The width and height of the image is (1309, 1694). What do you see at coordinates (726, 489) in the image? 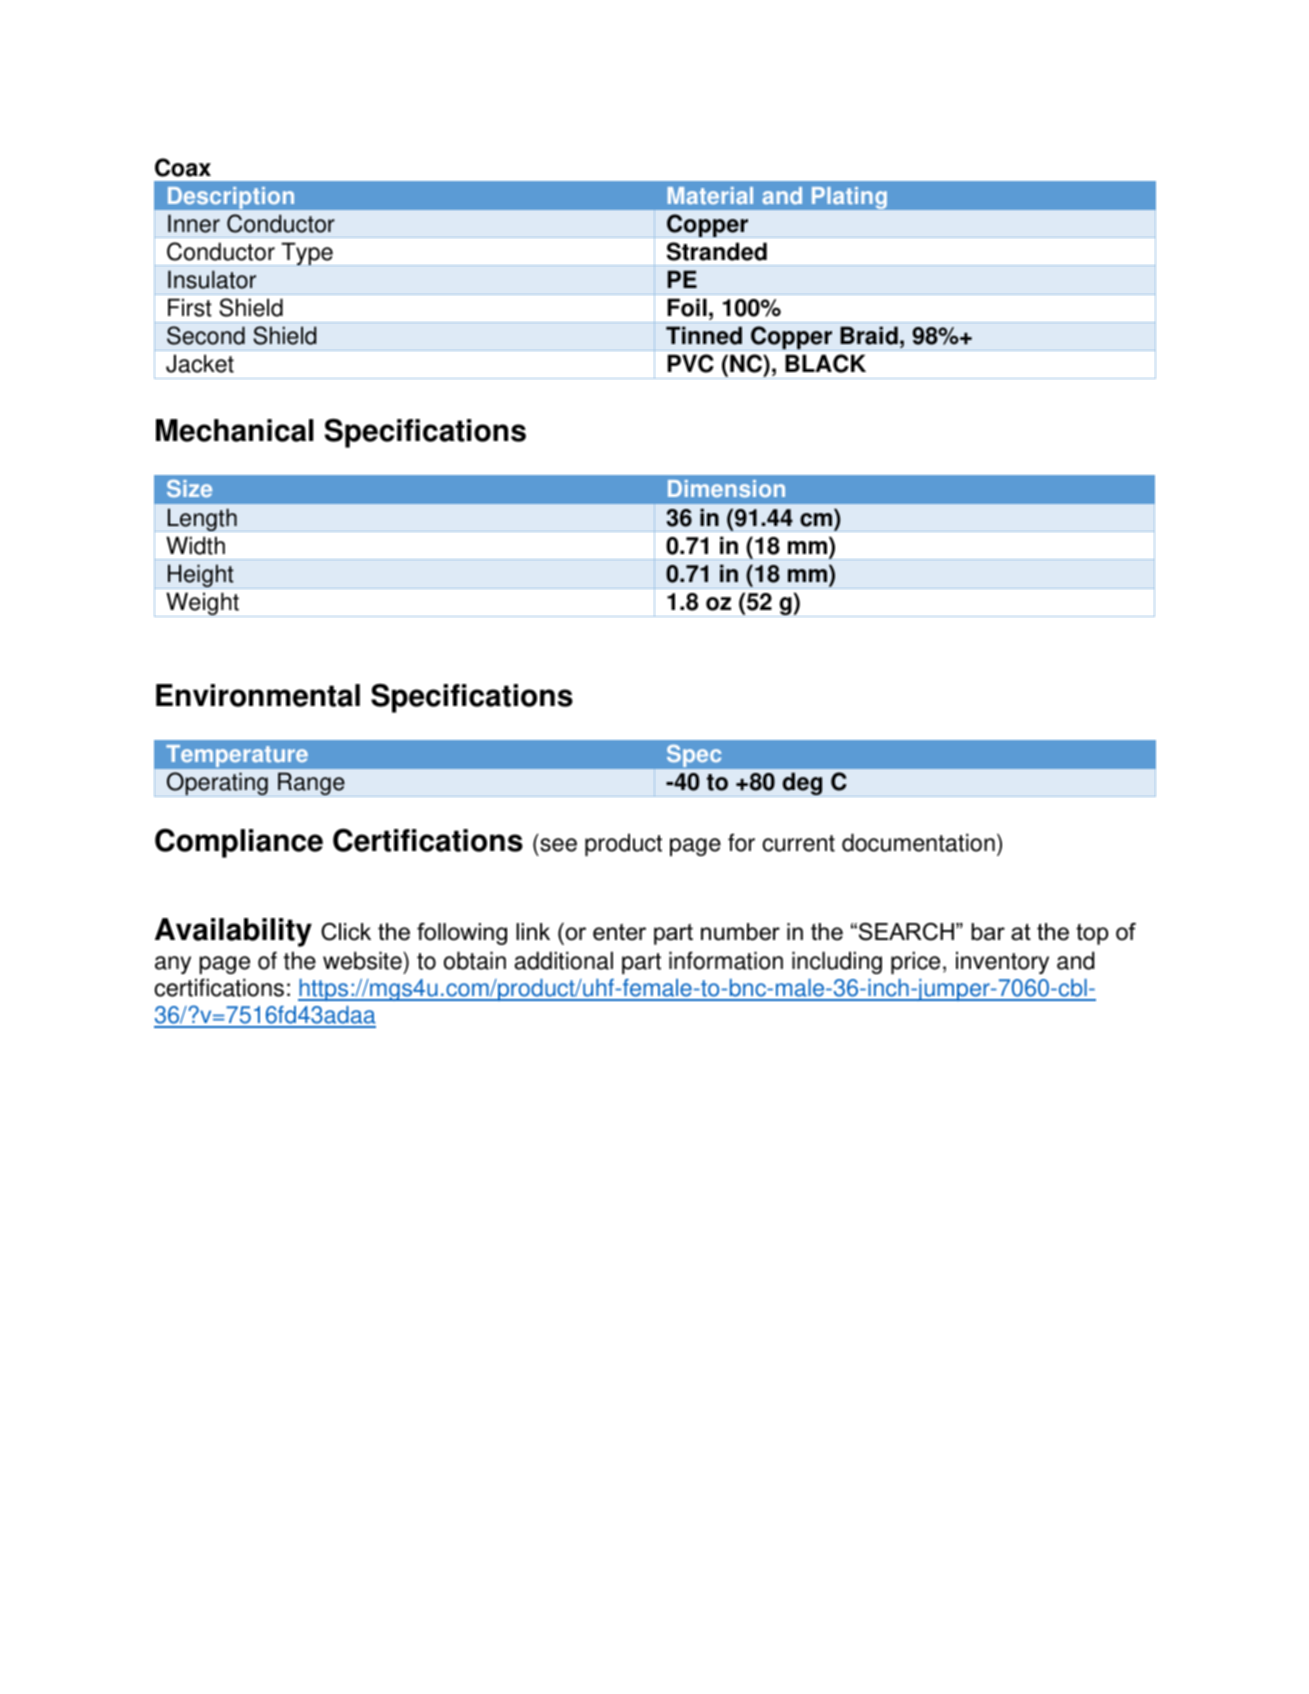
I see `Dimension` at bounding box center [726, 489].
